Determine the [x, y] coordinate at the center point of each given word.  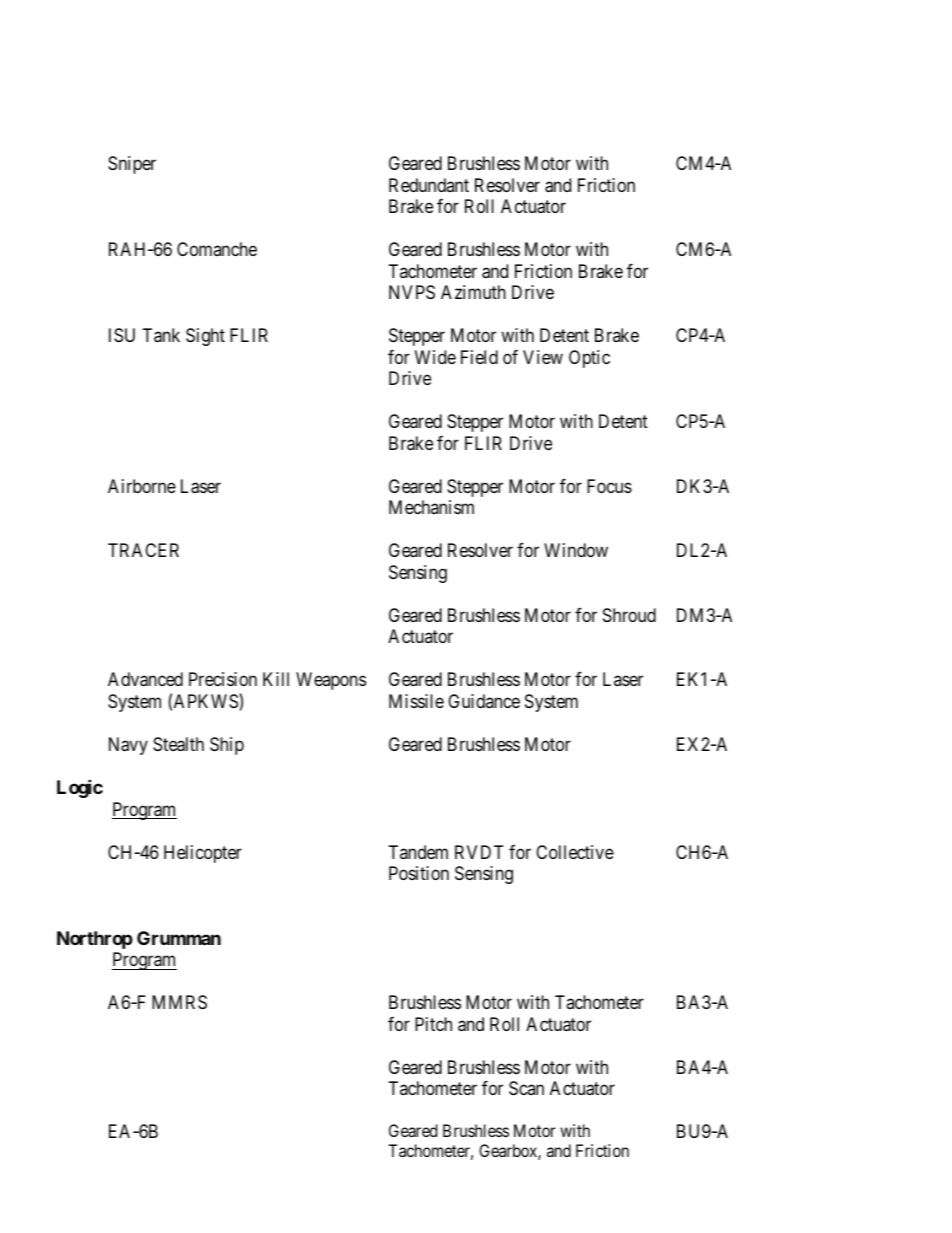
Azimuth [473, 292]
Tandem [418, 852]
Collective [575, 852]
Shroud [629, 615]
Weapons [331, 681]
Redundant [429, 185]
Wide [435, 357]
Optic [589, 359]
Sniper [132, 165]
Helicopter [203, 854]
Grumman [179, 938]
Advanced [145, 679]
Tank [161, 335]
